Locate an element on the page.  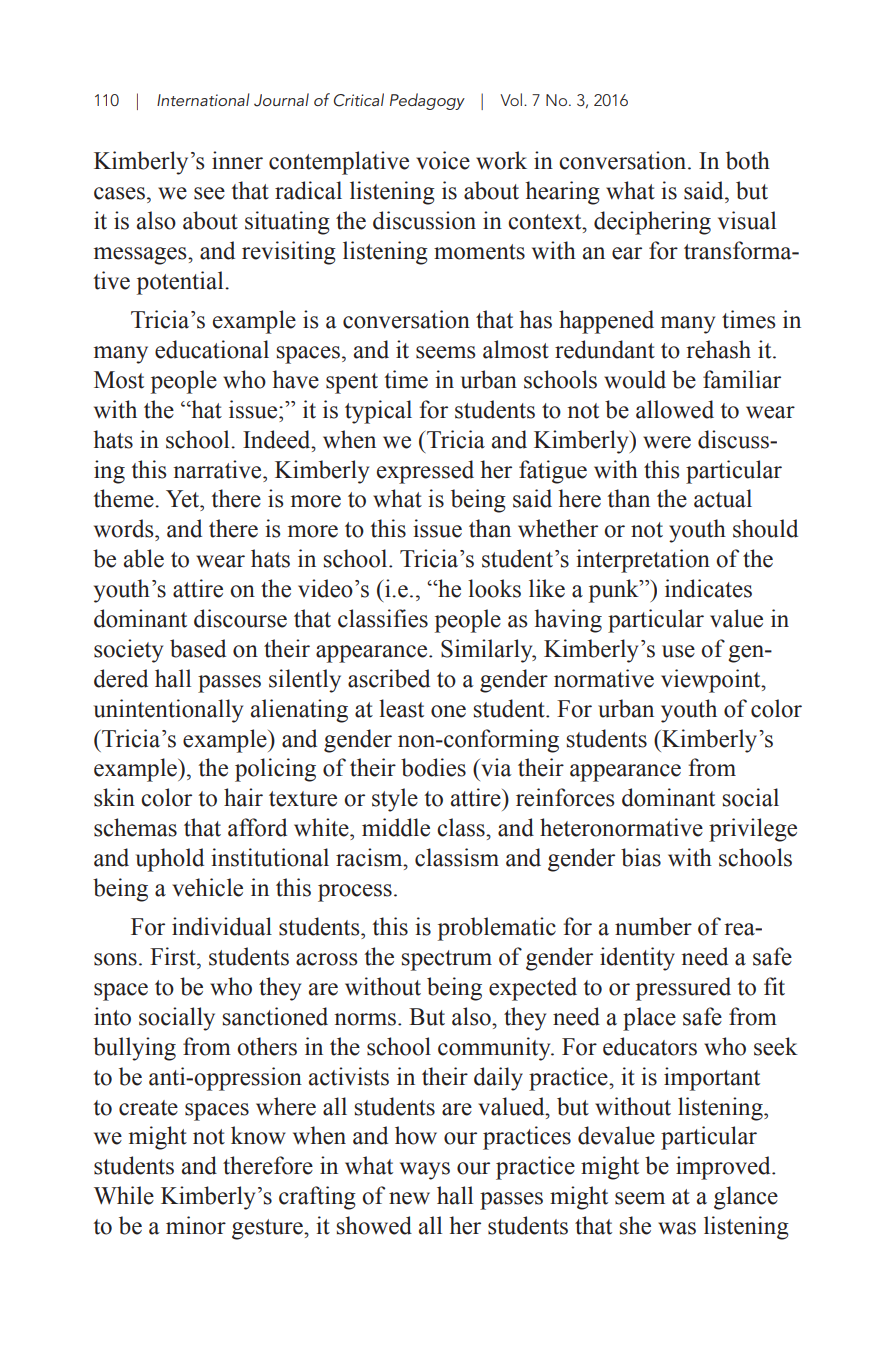
ascribed is located at coordinates (389, 678).
